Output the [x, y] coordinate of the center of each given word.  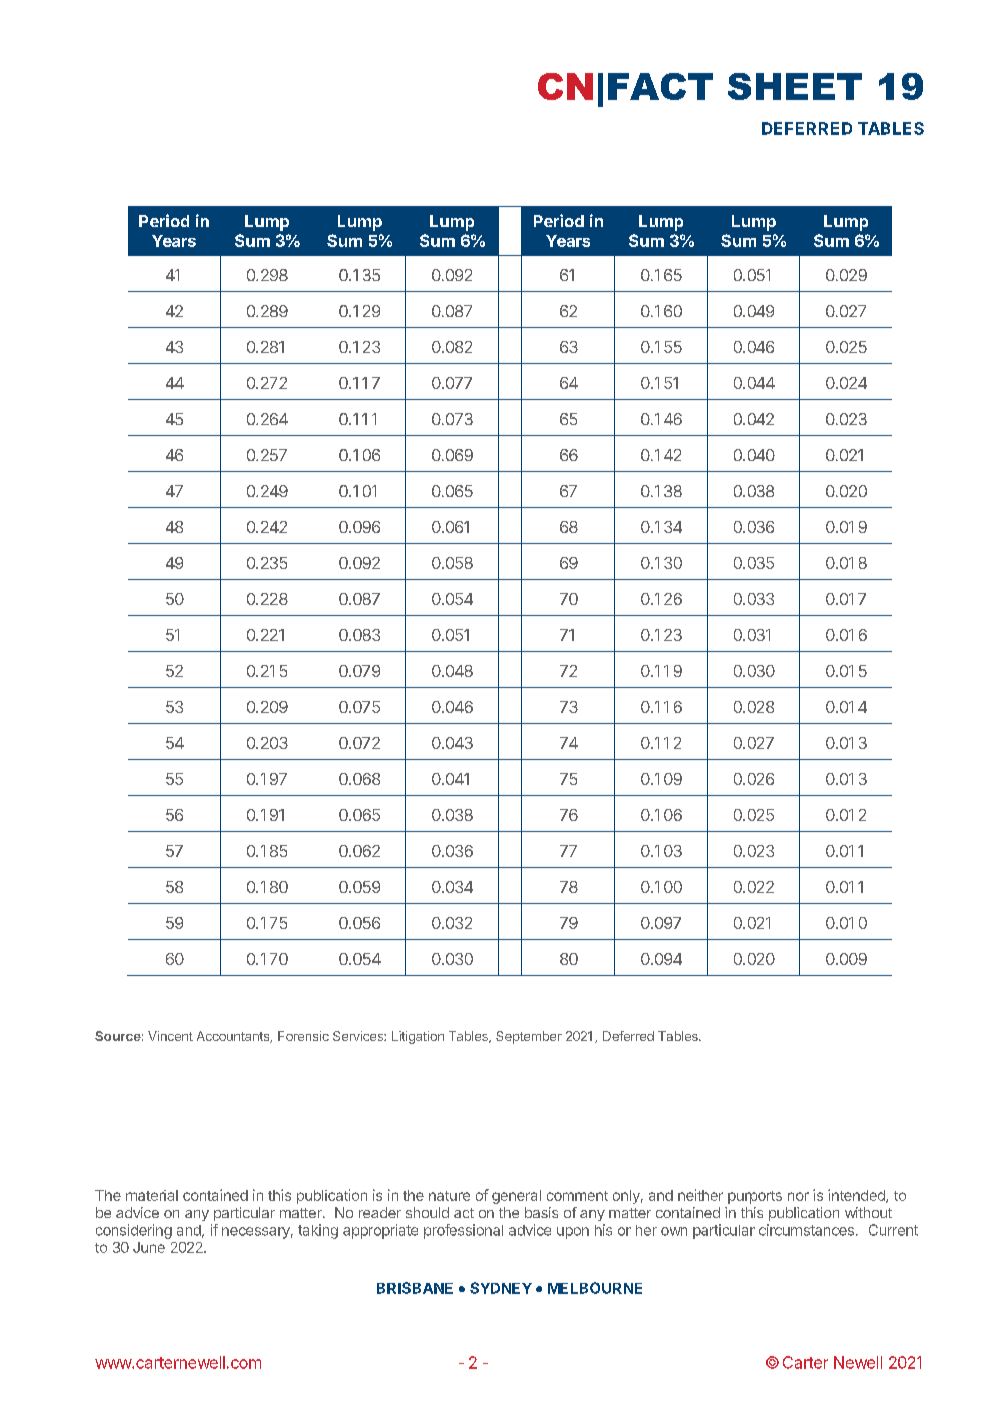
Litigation [418, 1037]
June [149, 1247]
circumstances [806, 1230]
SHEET [795, 86]
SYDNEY [501, 1288]
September [529, 1037]
